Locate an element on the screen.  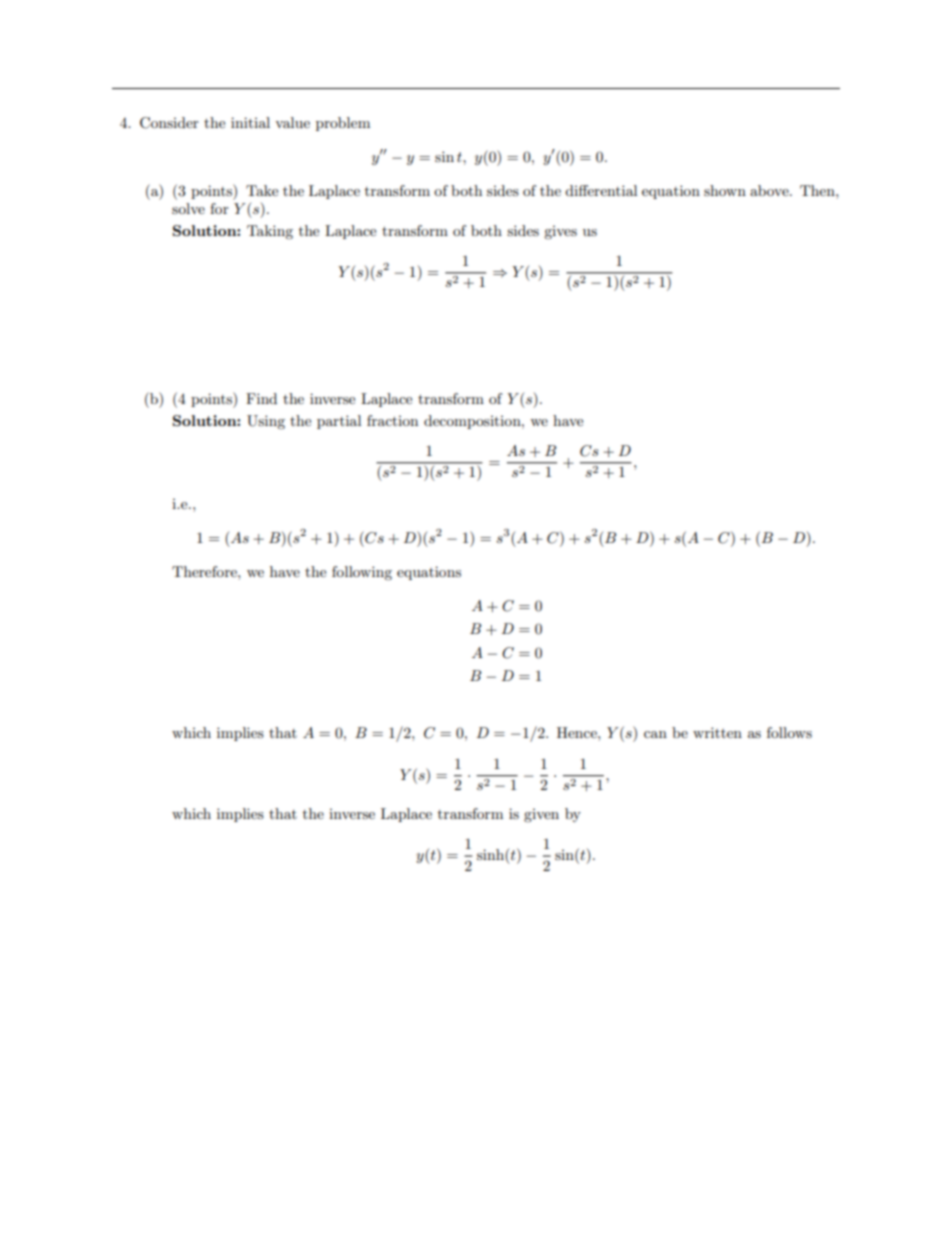
differential is located at coordinates (601, 190).
